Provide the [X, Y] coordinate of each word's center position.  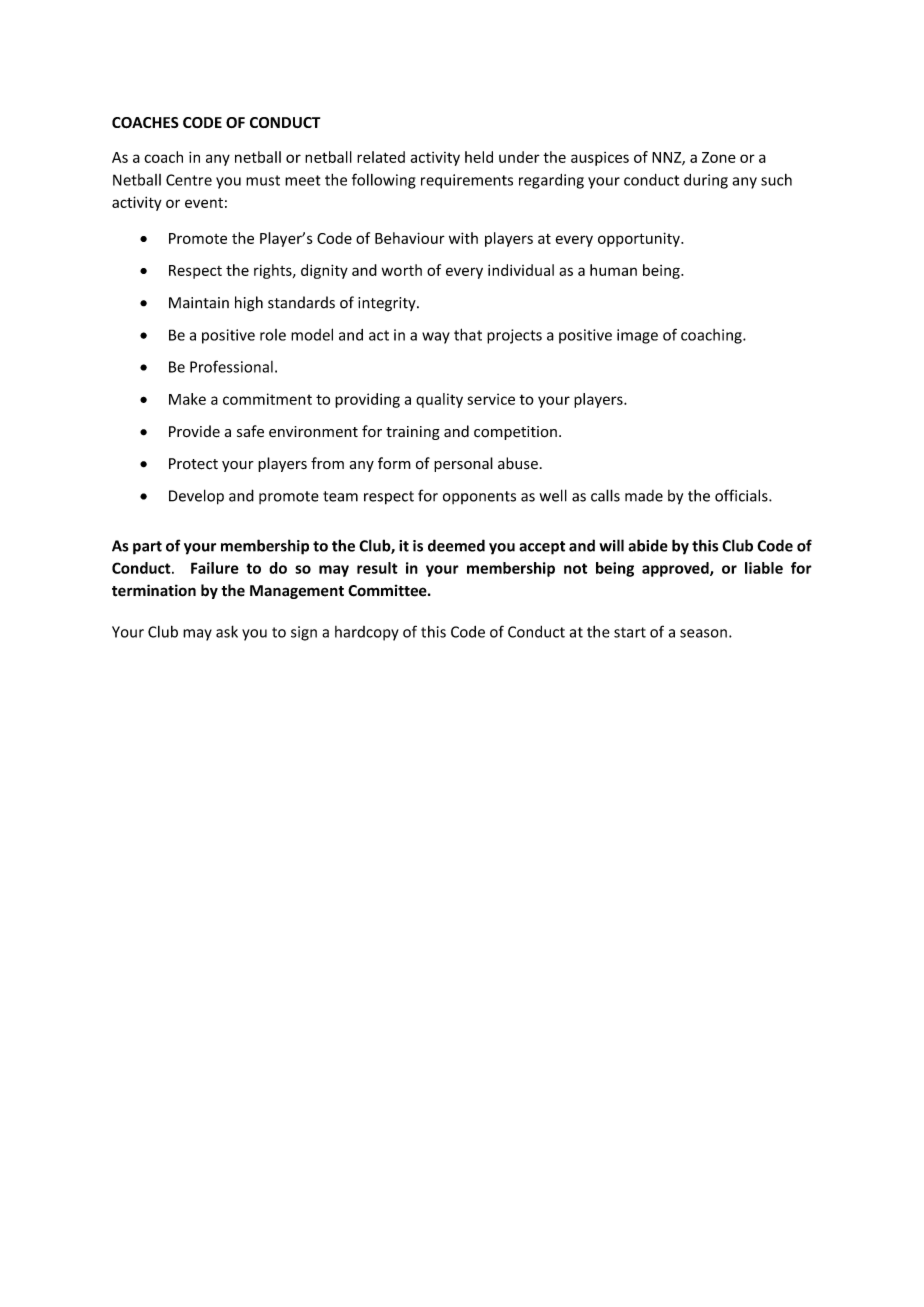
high [249, 304]
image [637, 336]
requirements [467, 181]
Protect [193, 464]
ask [227, 631]
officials [742, 495]
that [468, 334]
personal [463, 464]
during [706, 181]
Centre [189, 180]
